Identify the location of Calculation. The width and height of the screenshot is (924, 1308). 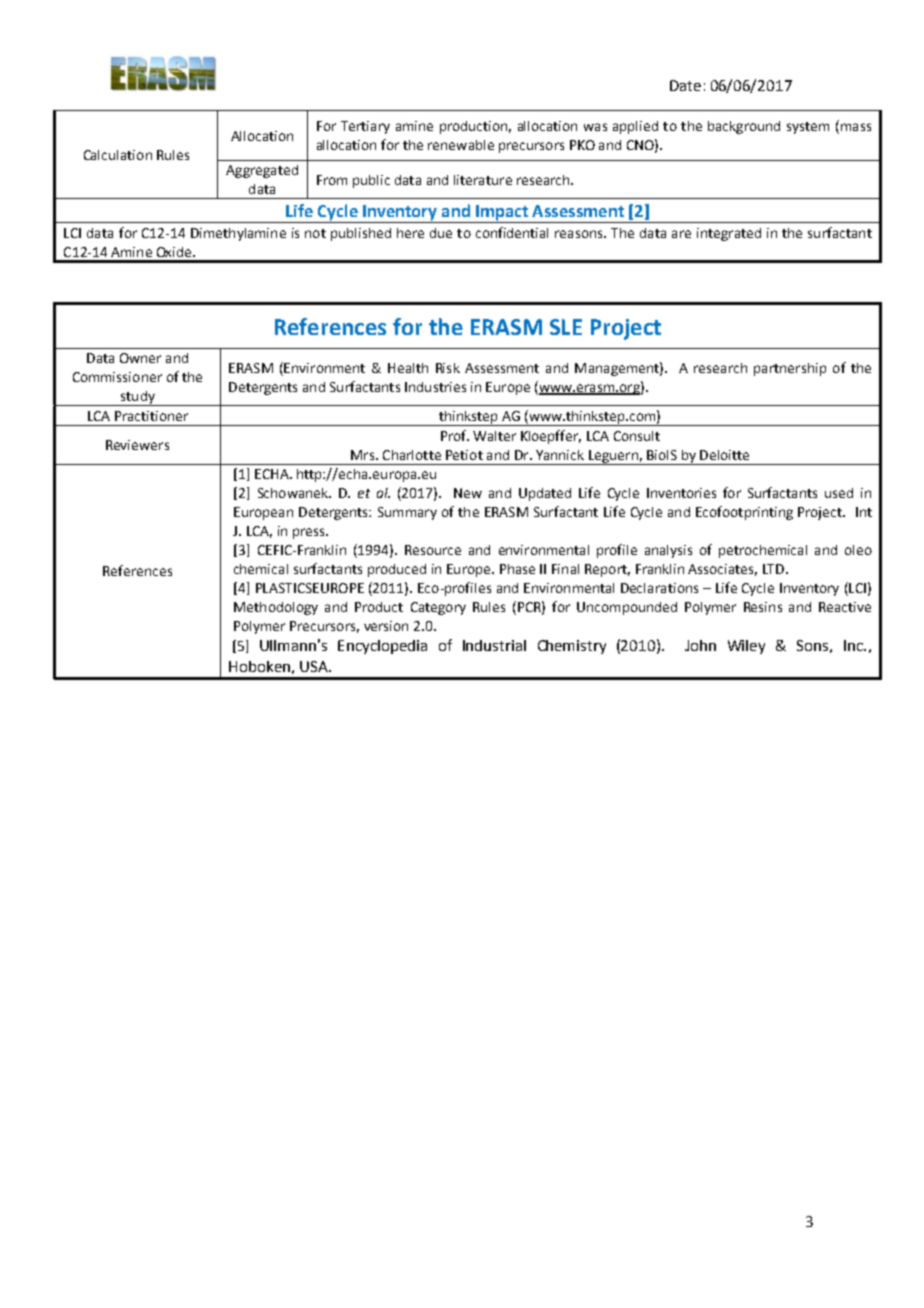
(118, 155).
